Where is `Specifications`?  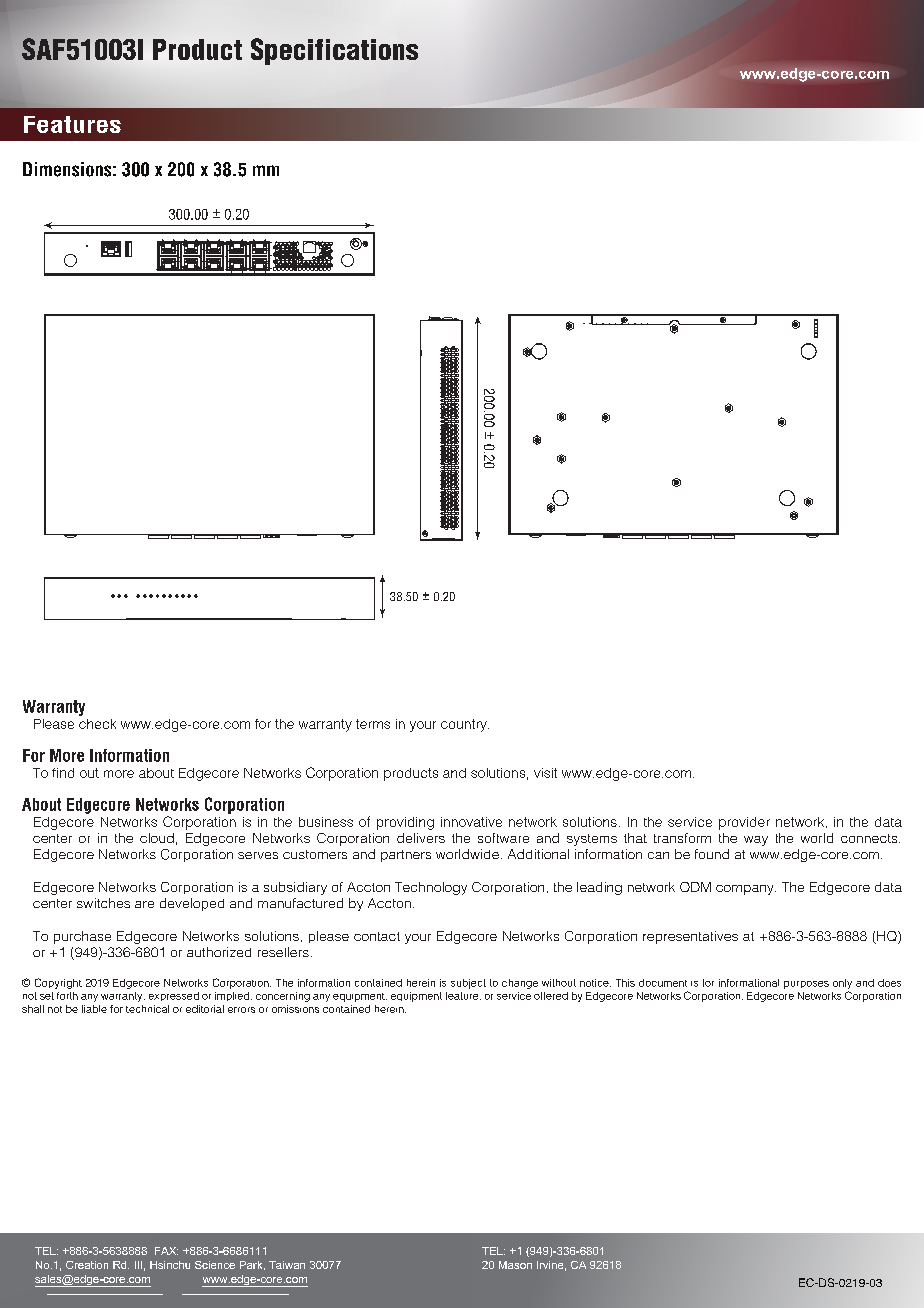 Specifications is located at coordinates (334, 51).
